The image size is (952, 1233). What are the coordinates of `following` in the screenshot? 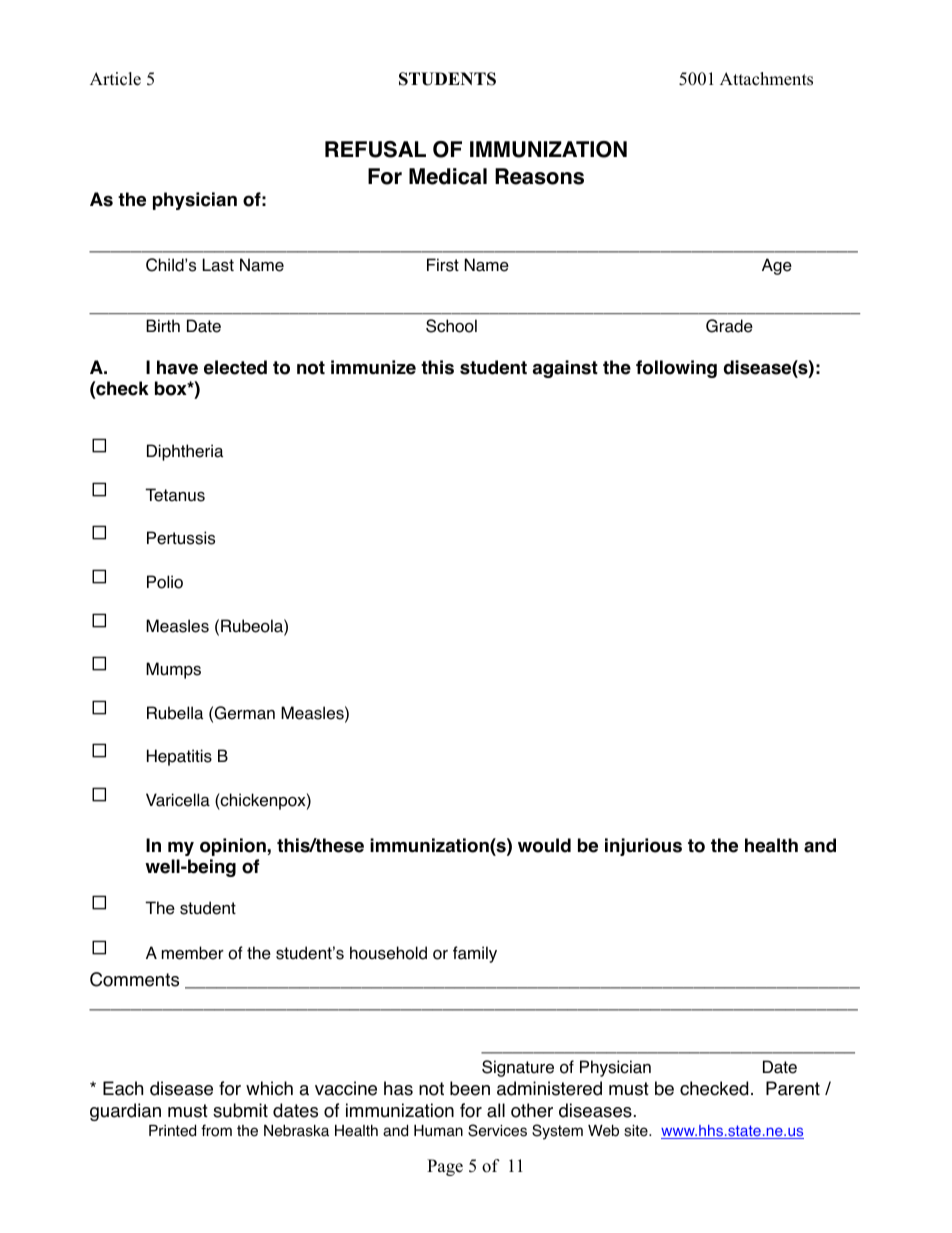 It's located at (676, 369).
